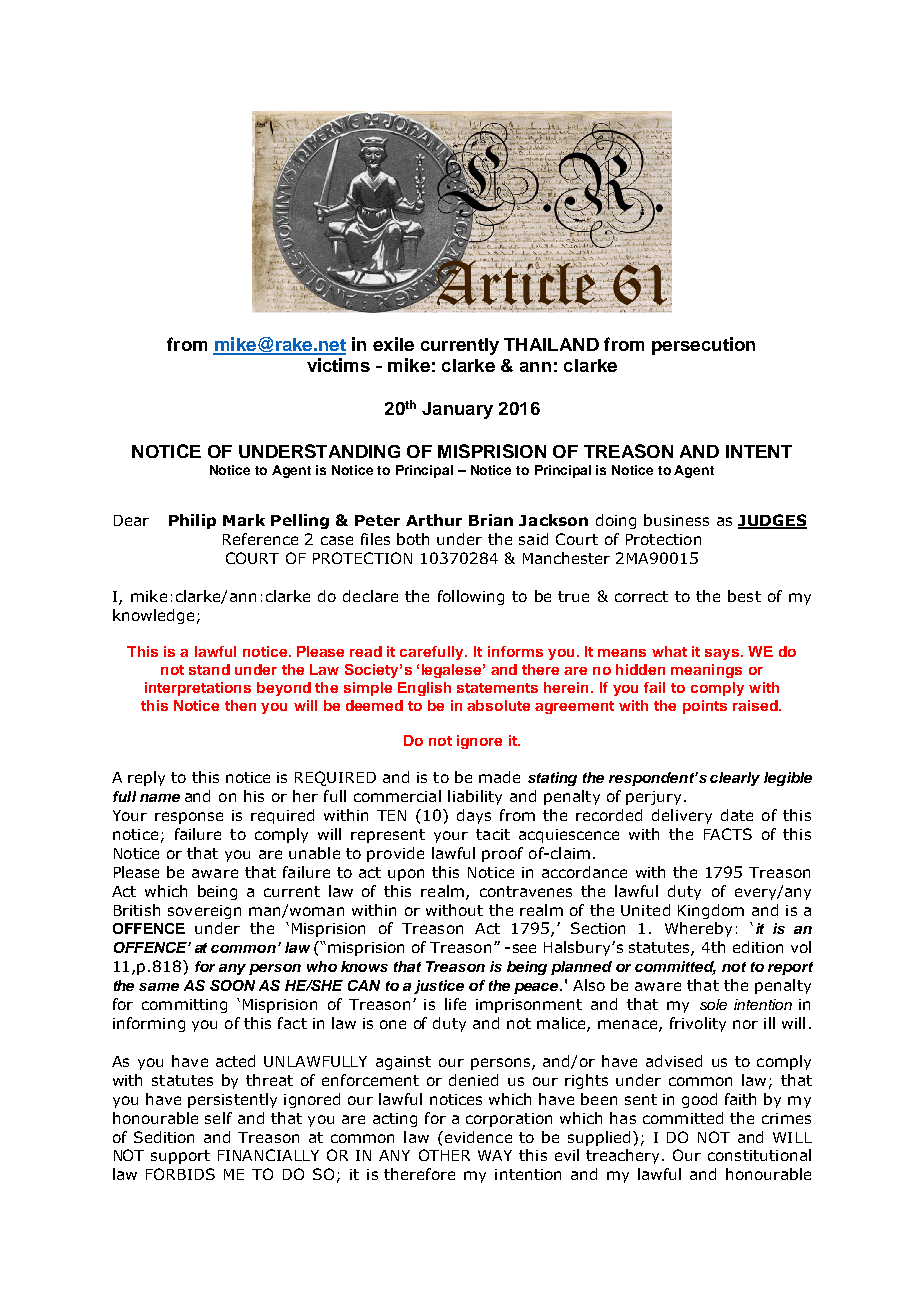  I want to click on persecution, so click(703, 346).
